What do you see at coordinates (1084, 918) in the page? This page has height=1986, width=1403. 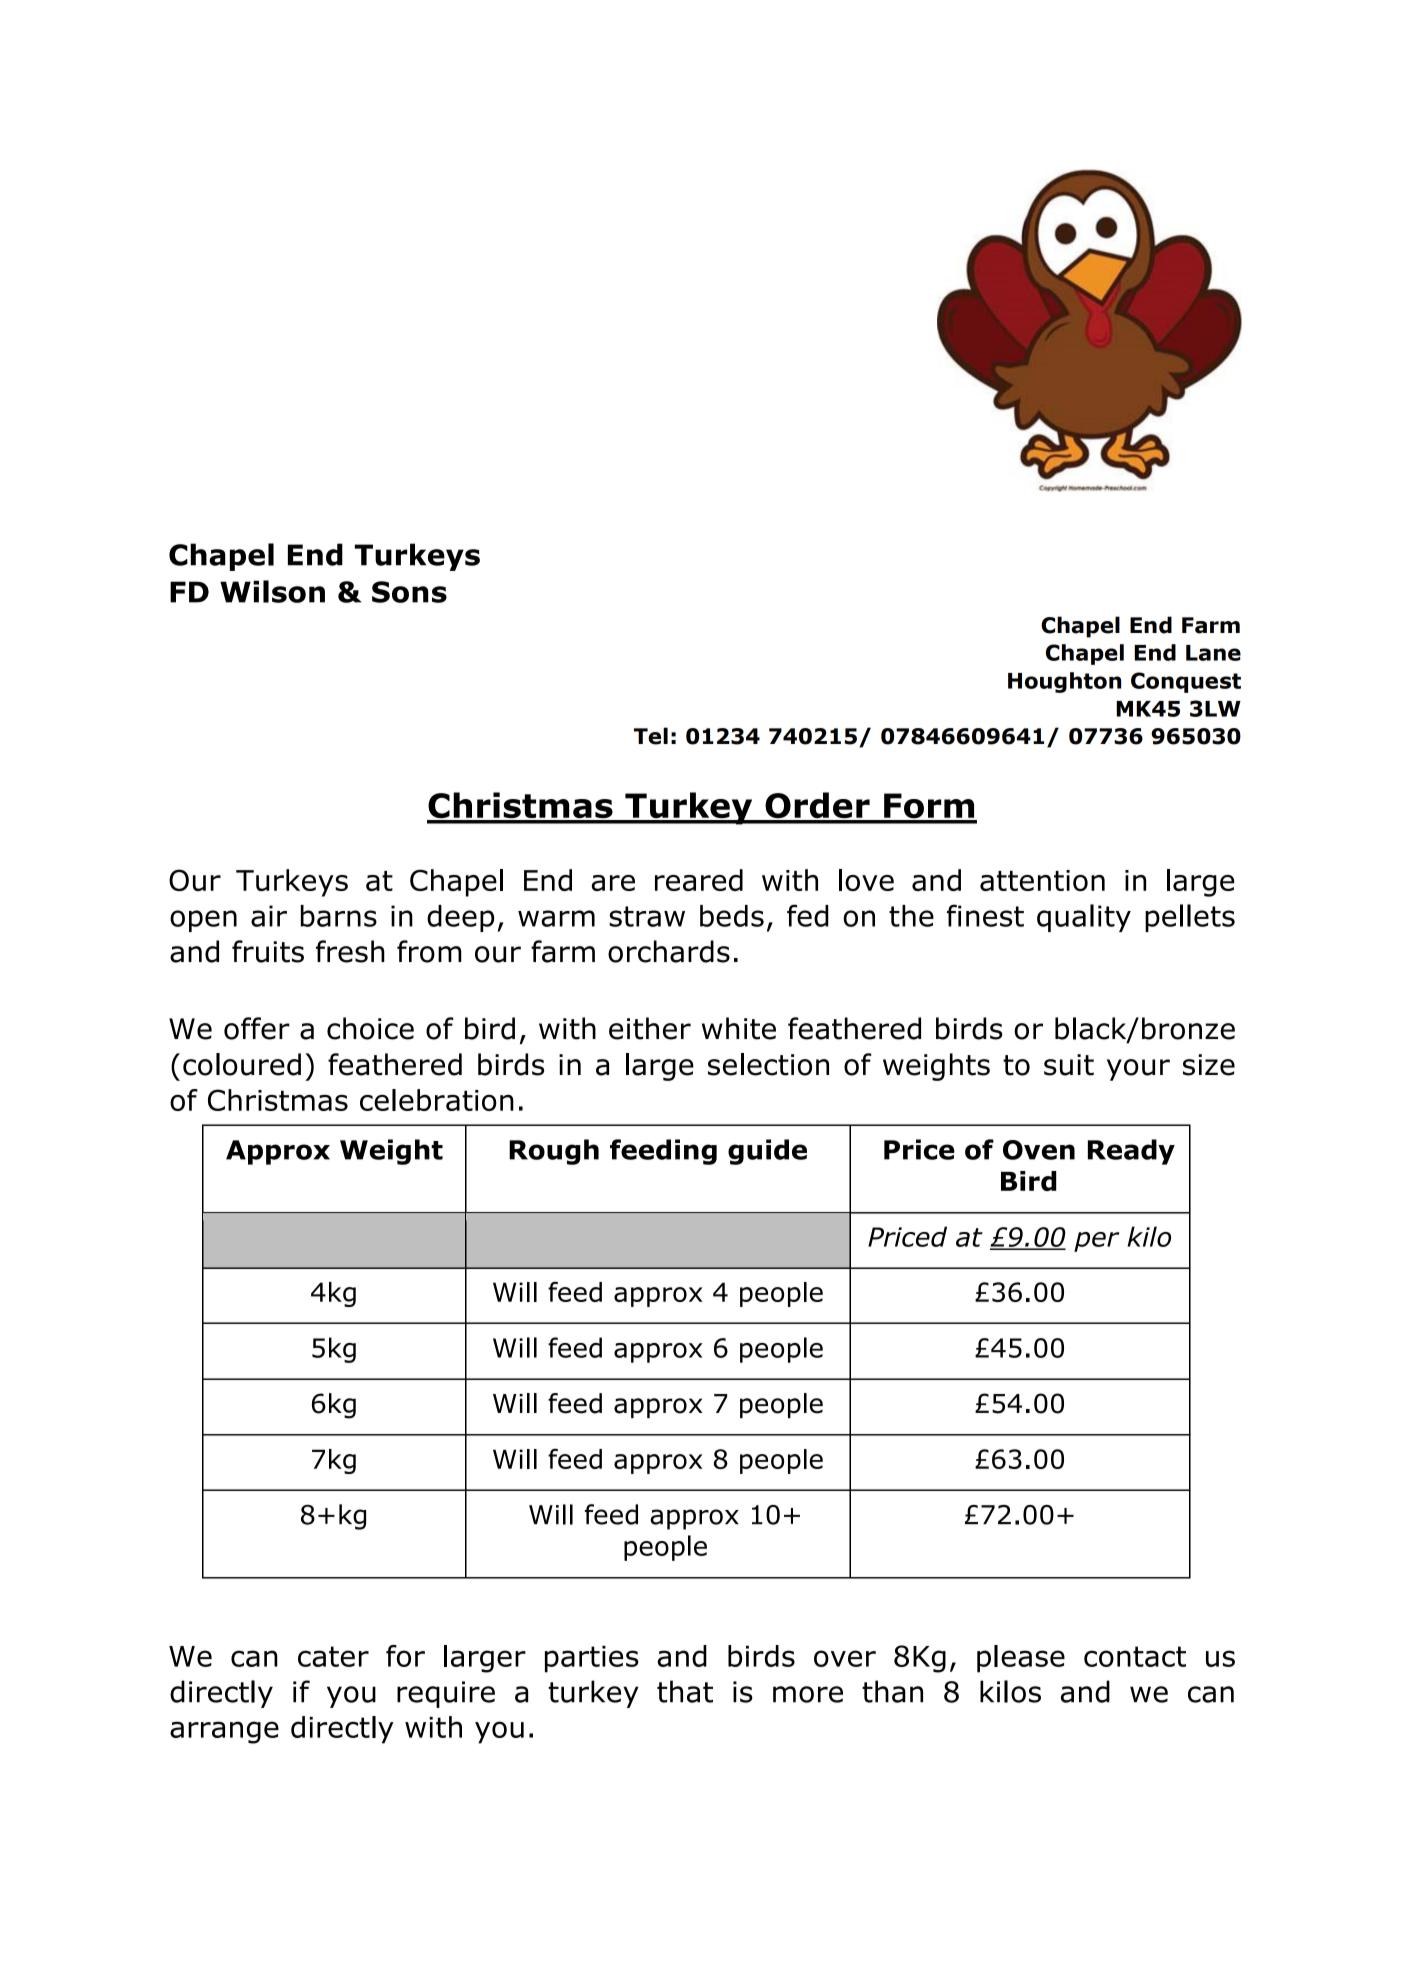 I see `quality` at bounding box center [1084, 918].
